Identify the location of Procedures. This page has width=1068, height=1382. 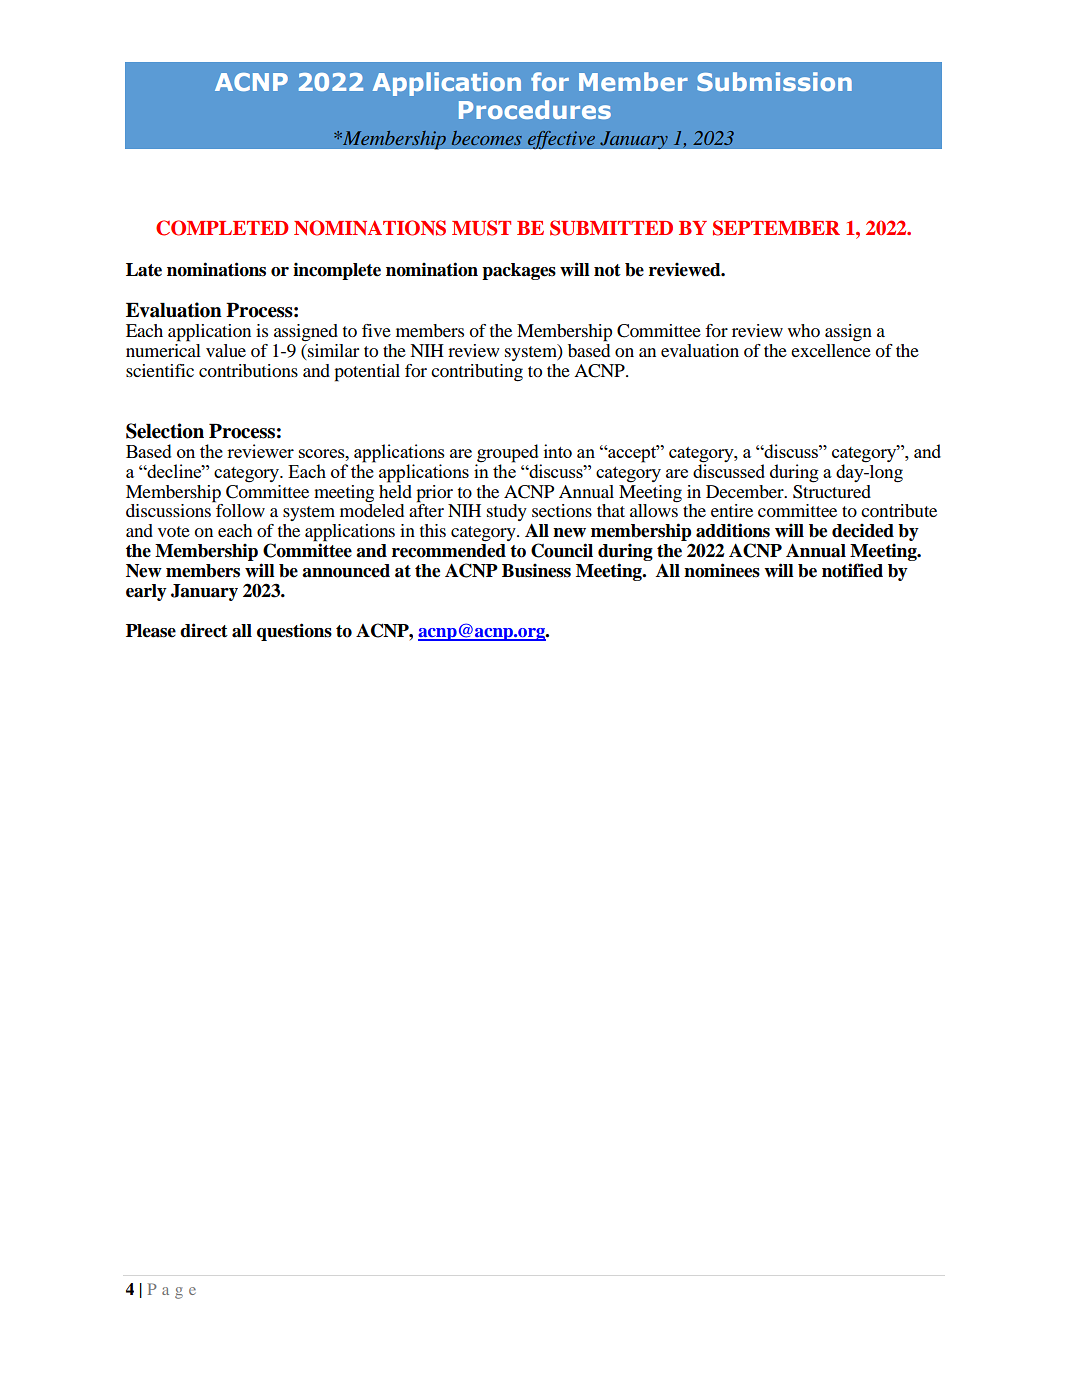
(535, 109).
